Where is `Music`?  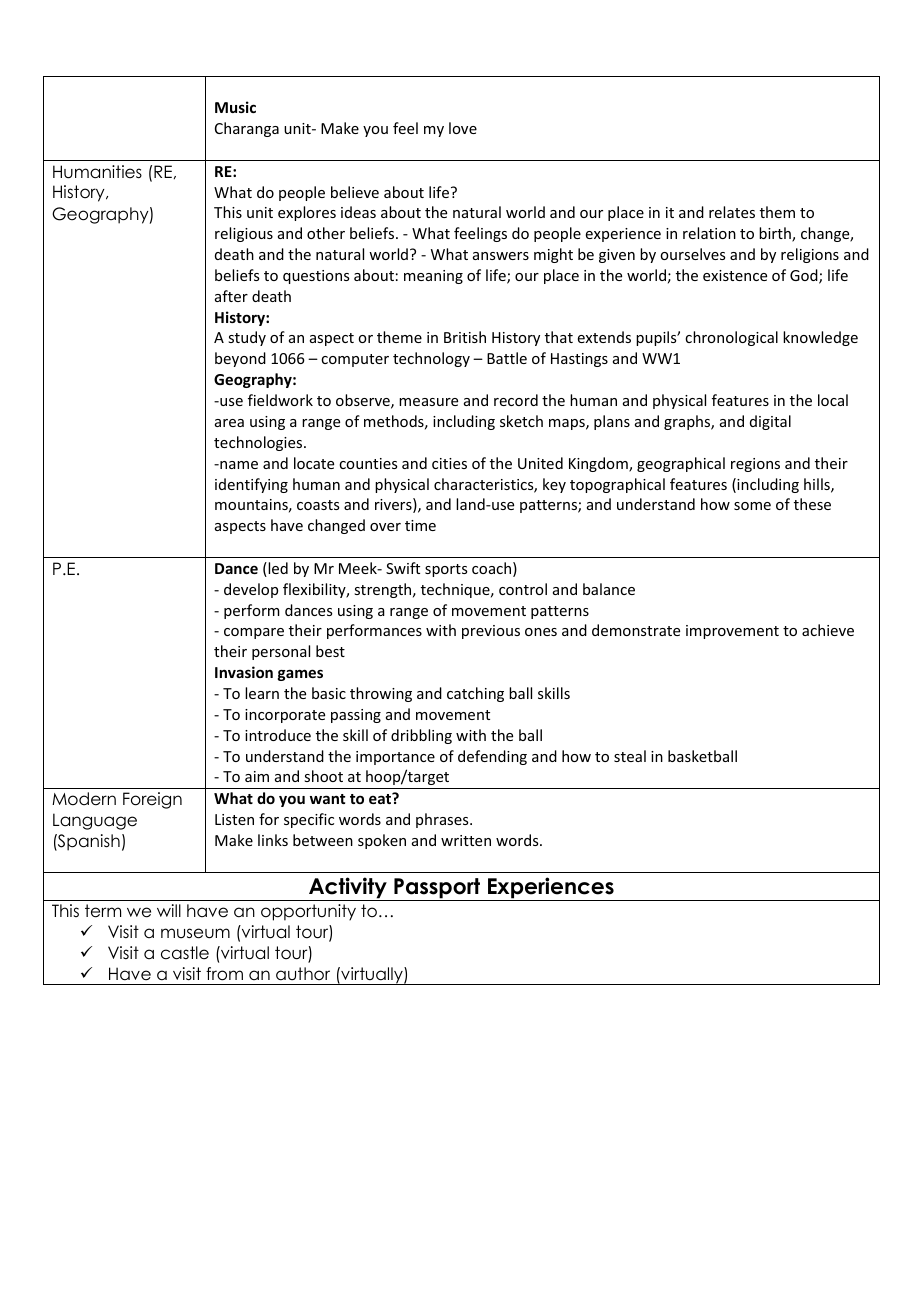
Music is located at coordinates (235, 107).
